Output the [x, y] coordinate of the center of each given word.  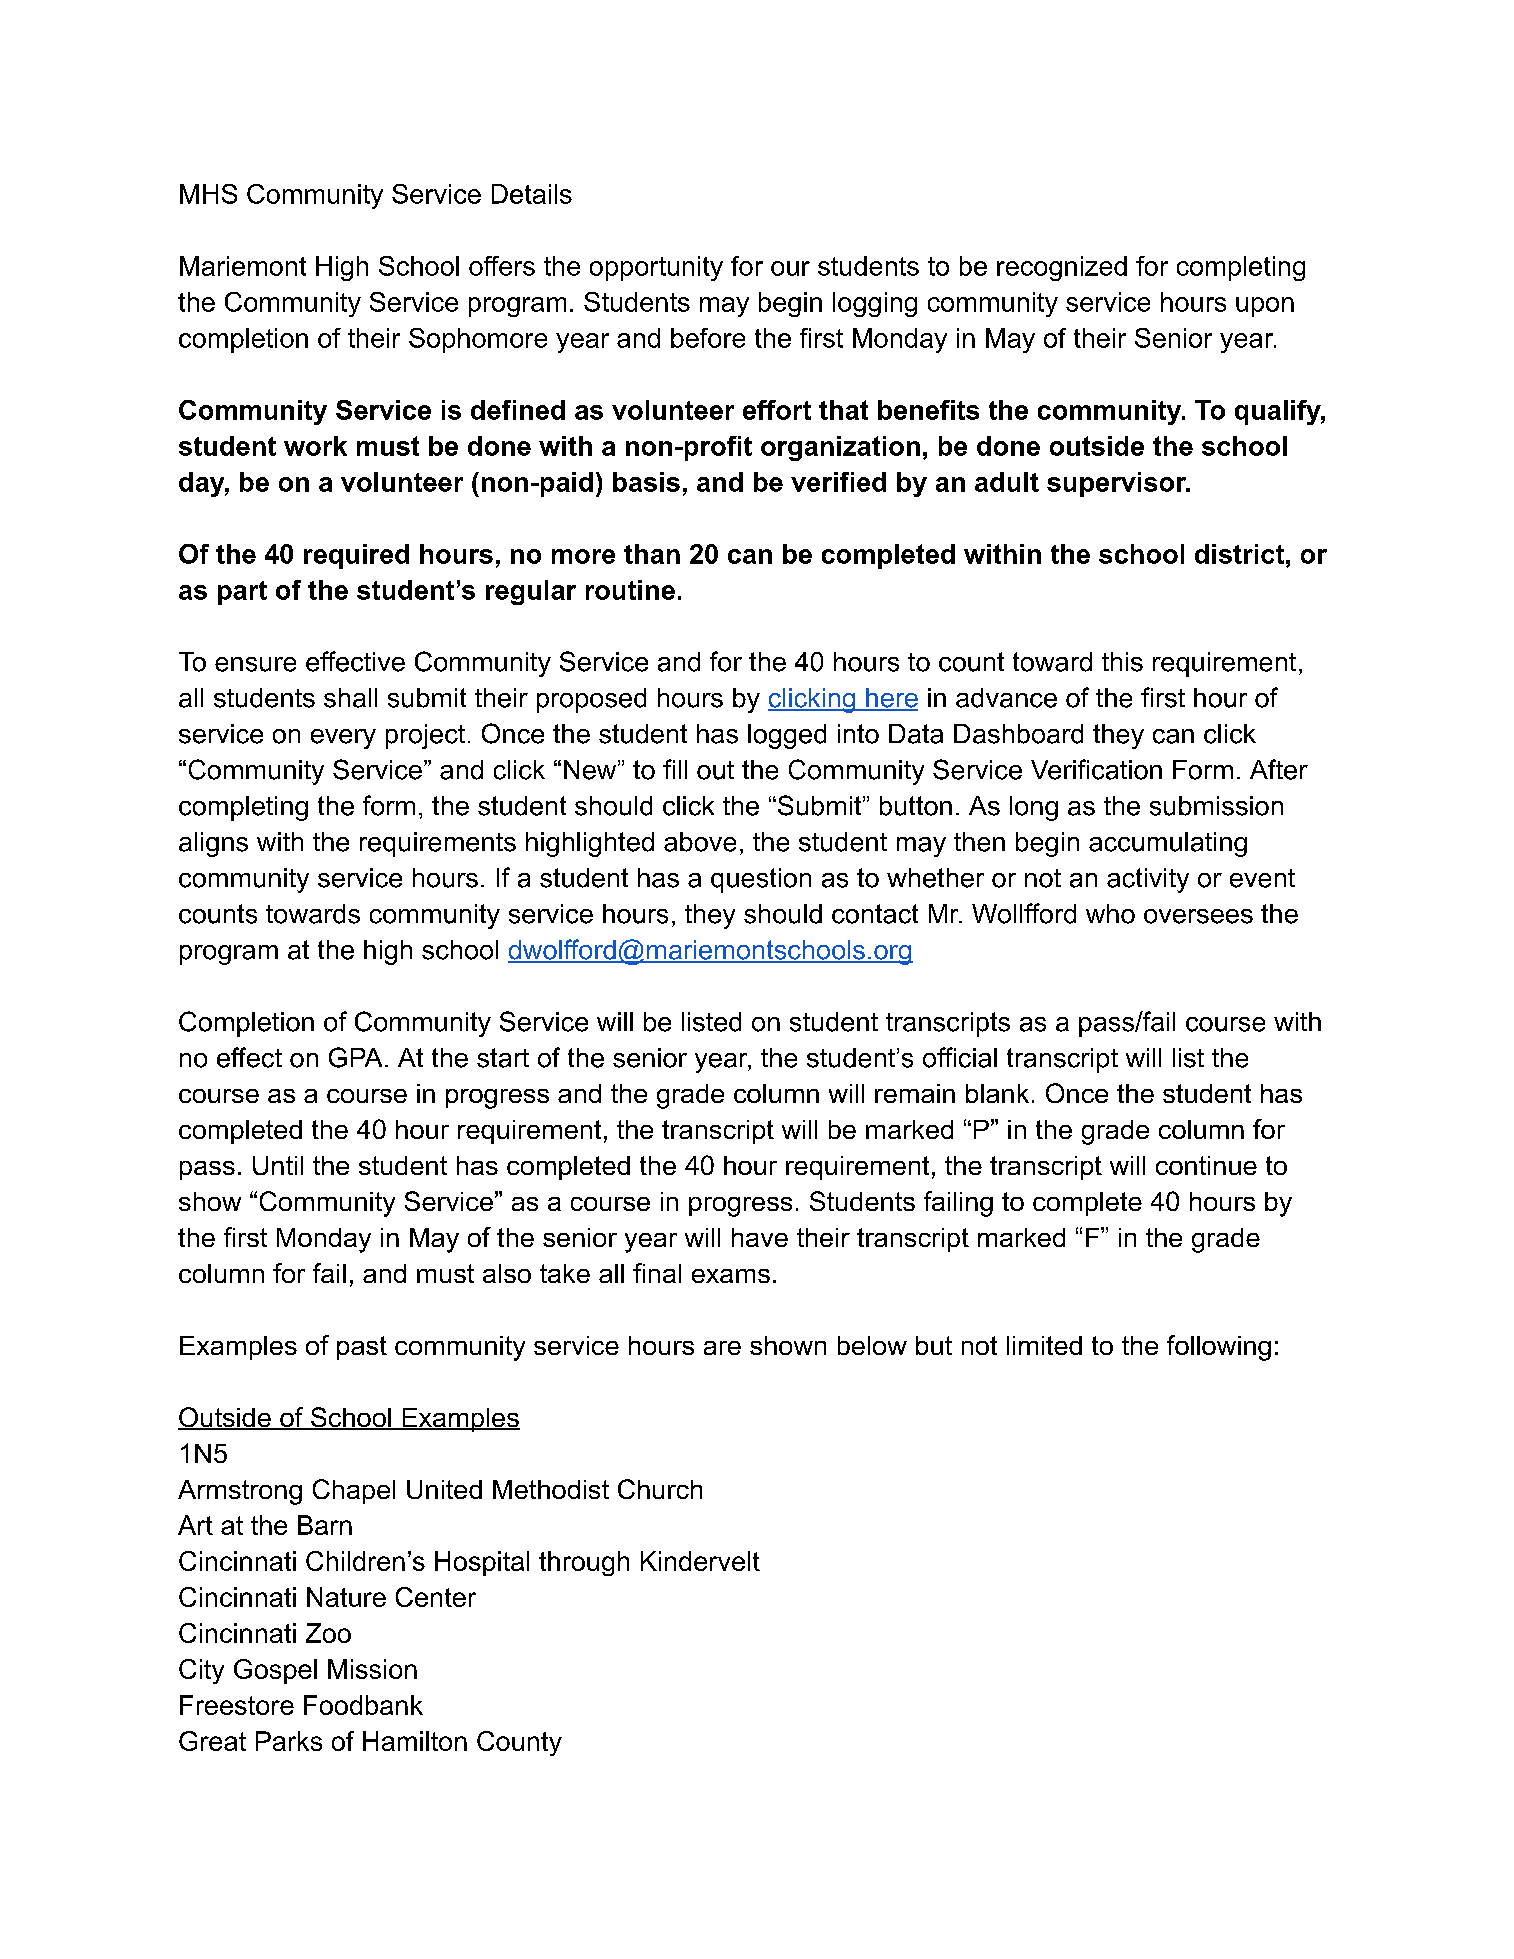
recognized [1062, 268]
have [760, 1237]
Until [278, 1165]
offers [502, 266]
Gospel [275, 1671]
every [343, 739]
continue [1206, 1165]
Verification [1096, 769]
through [584, 1563]
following [1219, 1348]
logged [787, 736]
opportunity [656, 268]
